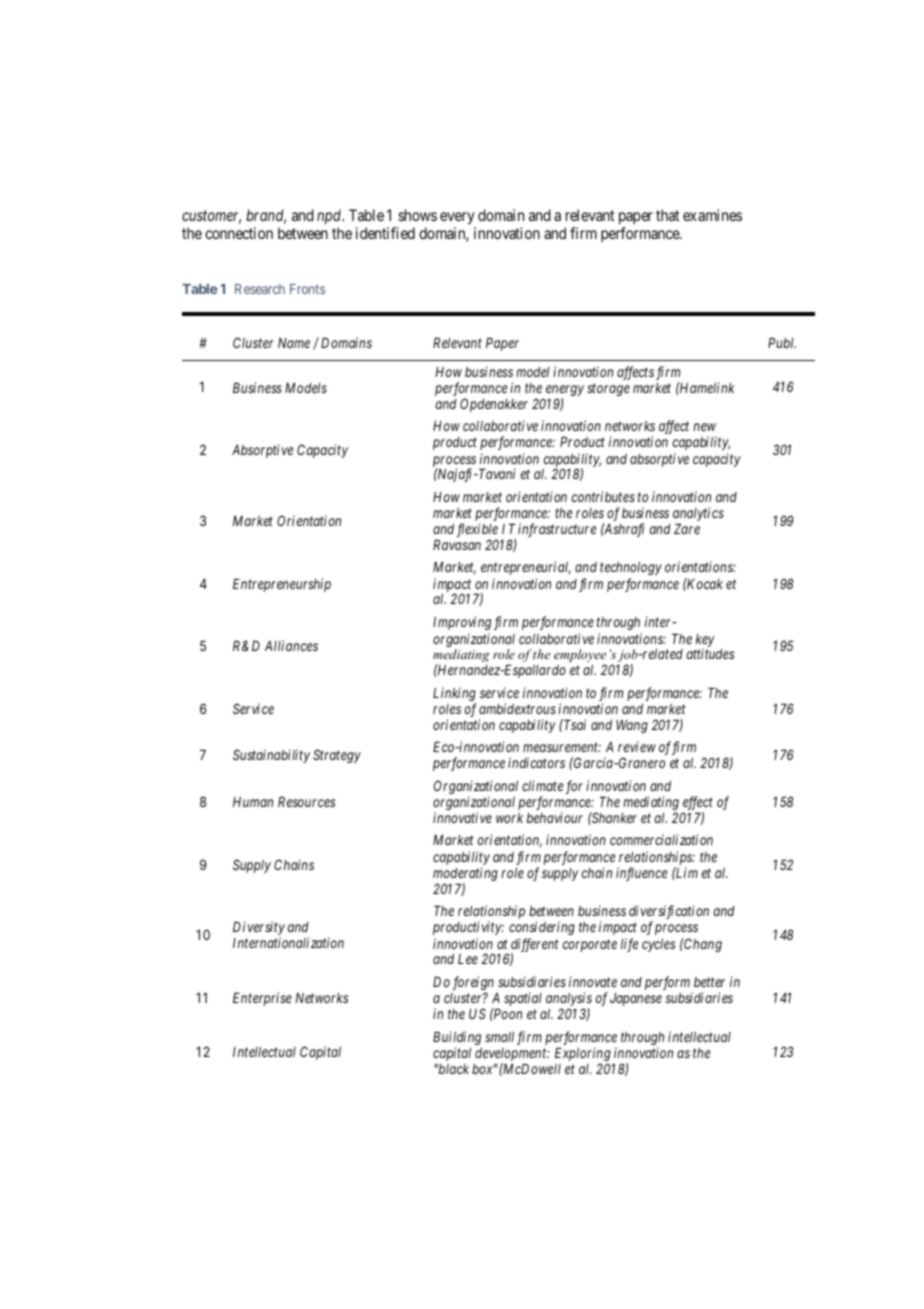  I want to click on Enterprise, so click(262, 999).
